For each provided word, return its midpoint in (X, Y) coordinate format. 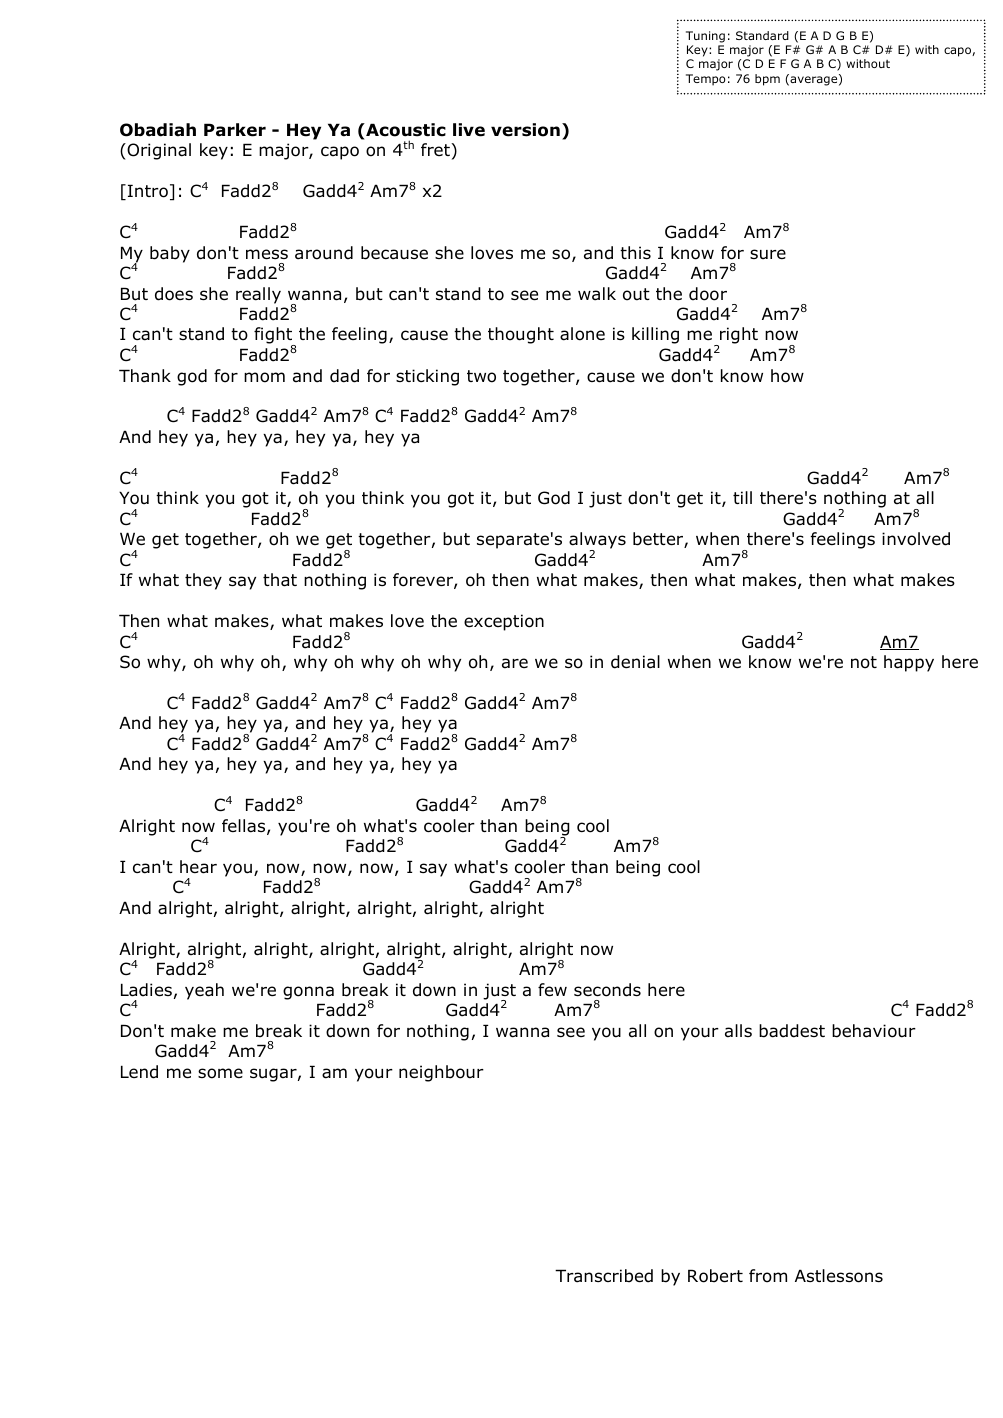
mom (264, 377)
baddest (792, 1031)
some (220, 1073)
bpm (767, 80)
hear (198, 867)
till (742, 497)
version (525, 130)
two (481, 376)
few (552, 990)
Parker (235, 130)
